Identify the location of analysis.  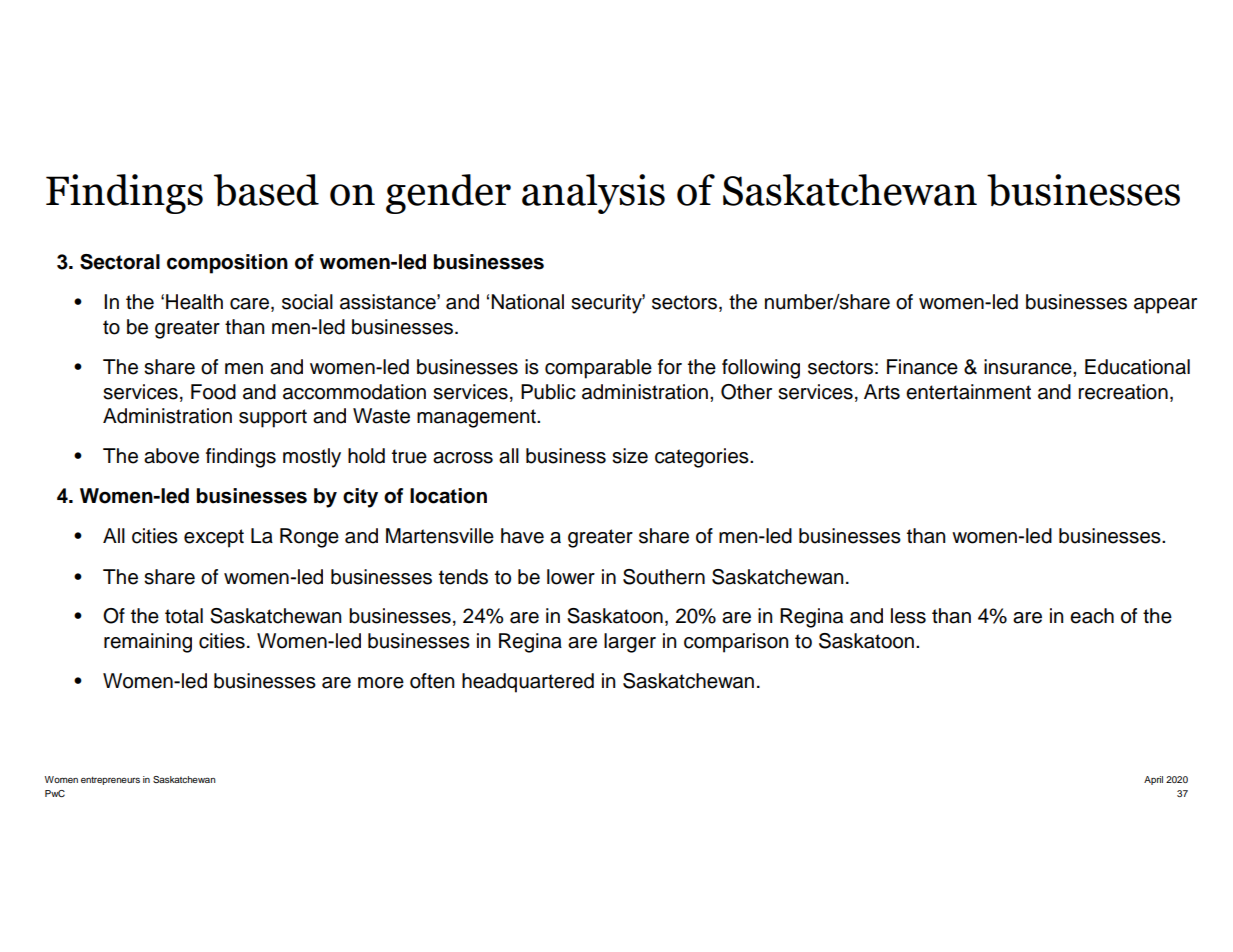
(593, 194).
